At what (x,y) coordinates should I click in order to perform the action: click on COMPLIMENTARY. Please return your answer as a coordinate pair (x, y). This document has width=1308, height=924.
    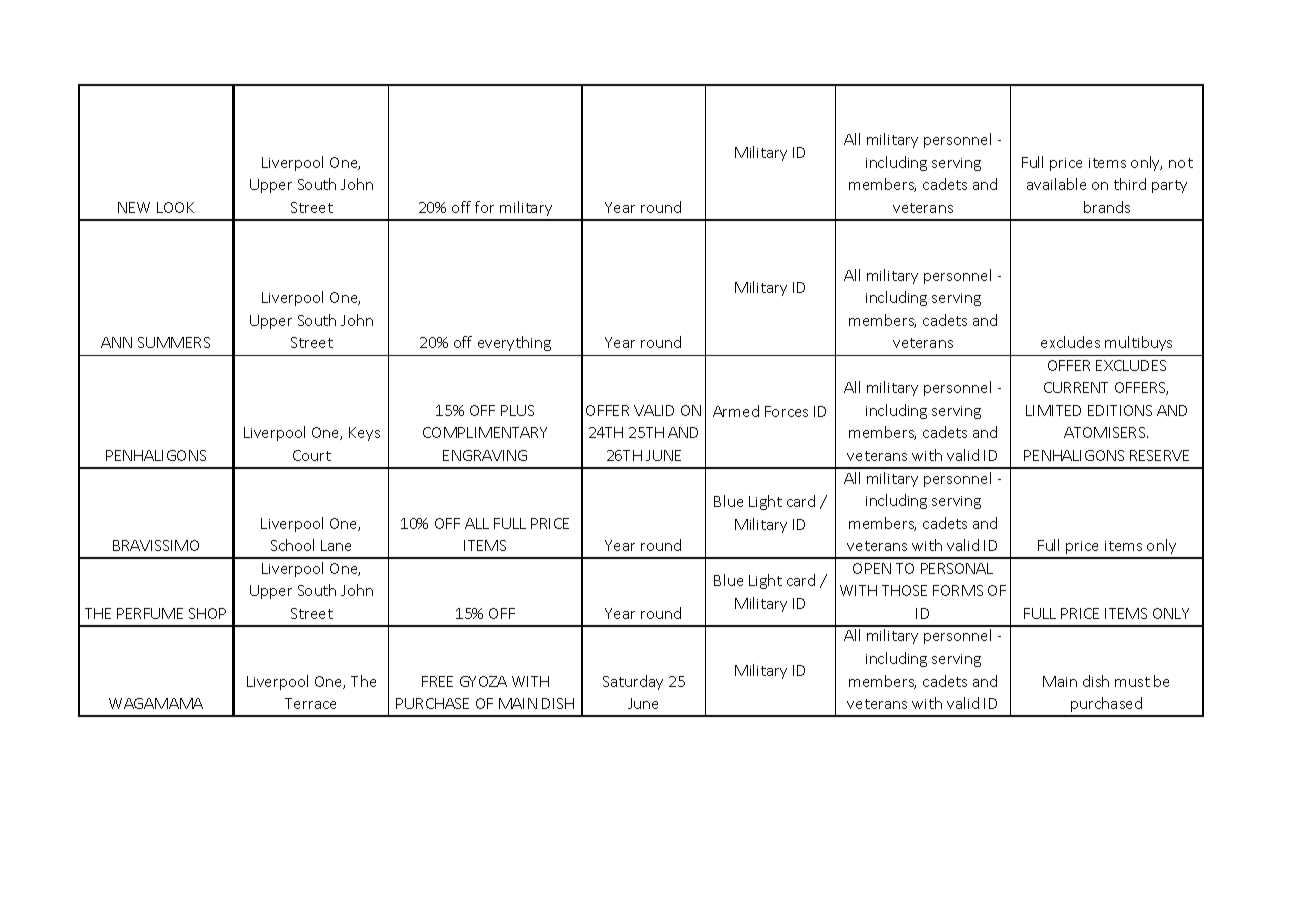
    Looking at the image, I should click on (485, 432).
